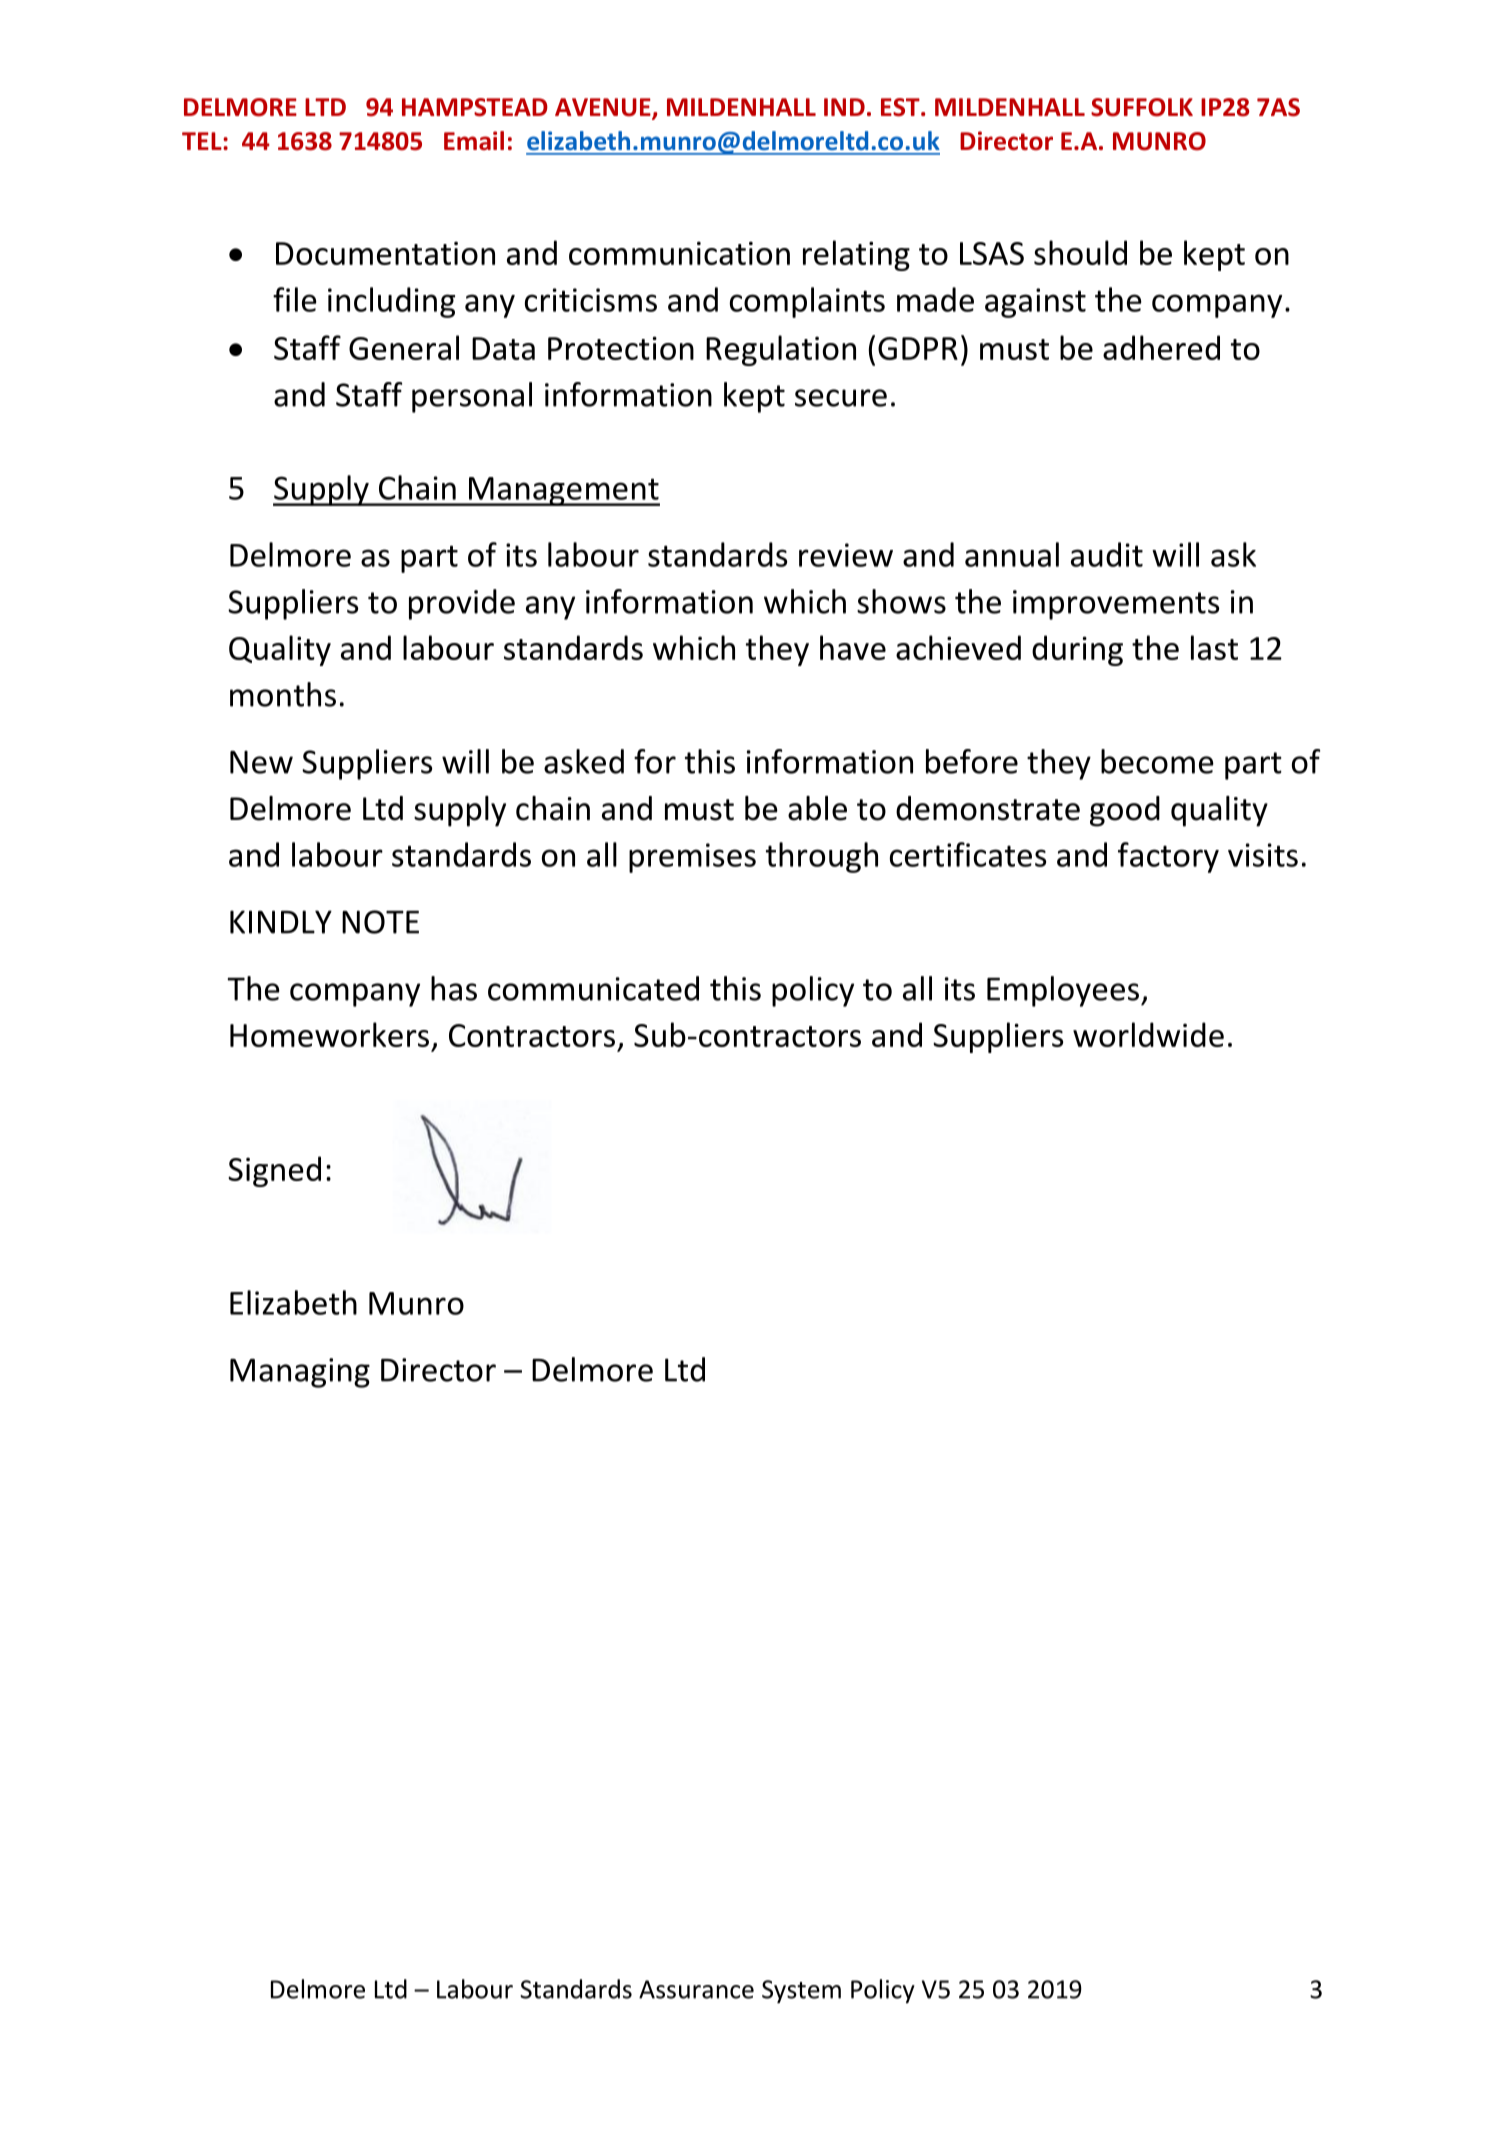  I want to click on Assurance, so click(696, 1989).
